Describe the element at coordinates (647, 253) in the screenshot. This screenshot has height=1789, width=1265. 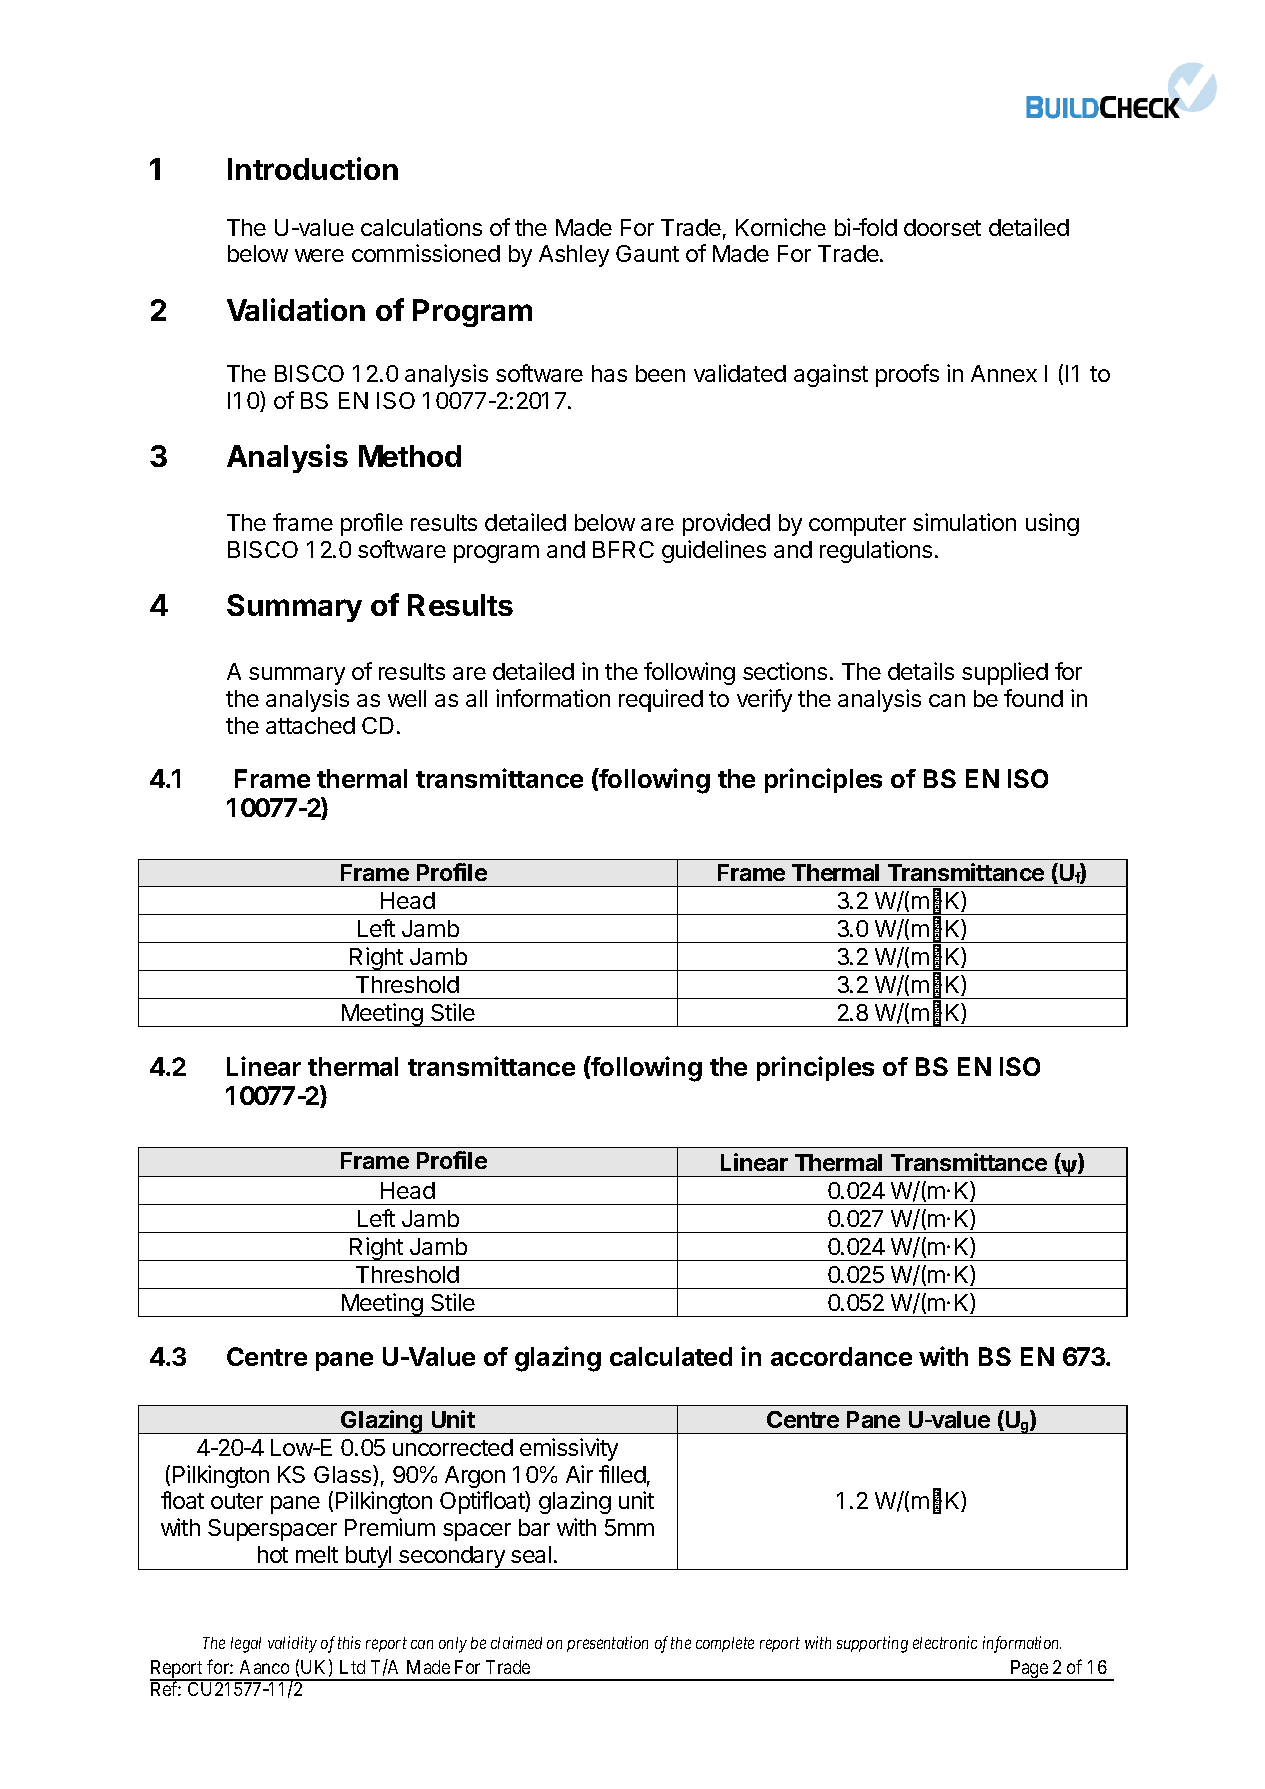
I see `Gaunt` at that location.
